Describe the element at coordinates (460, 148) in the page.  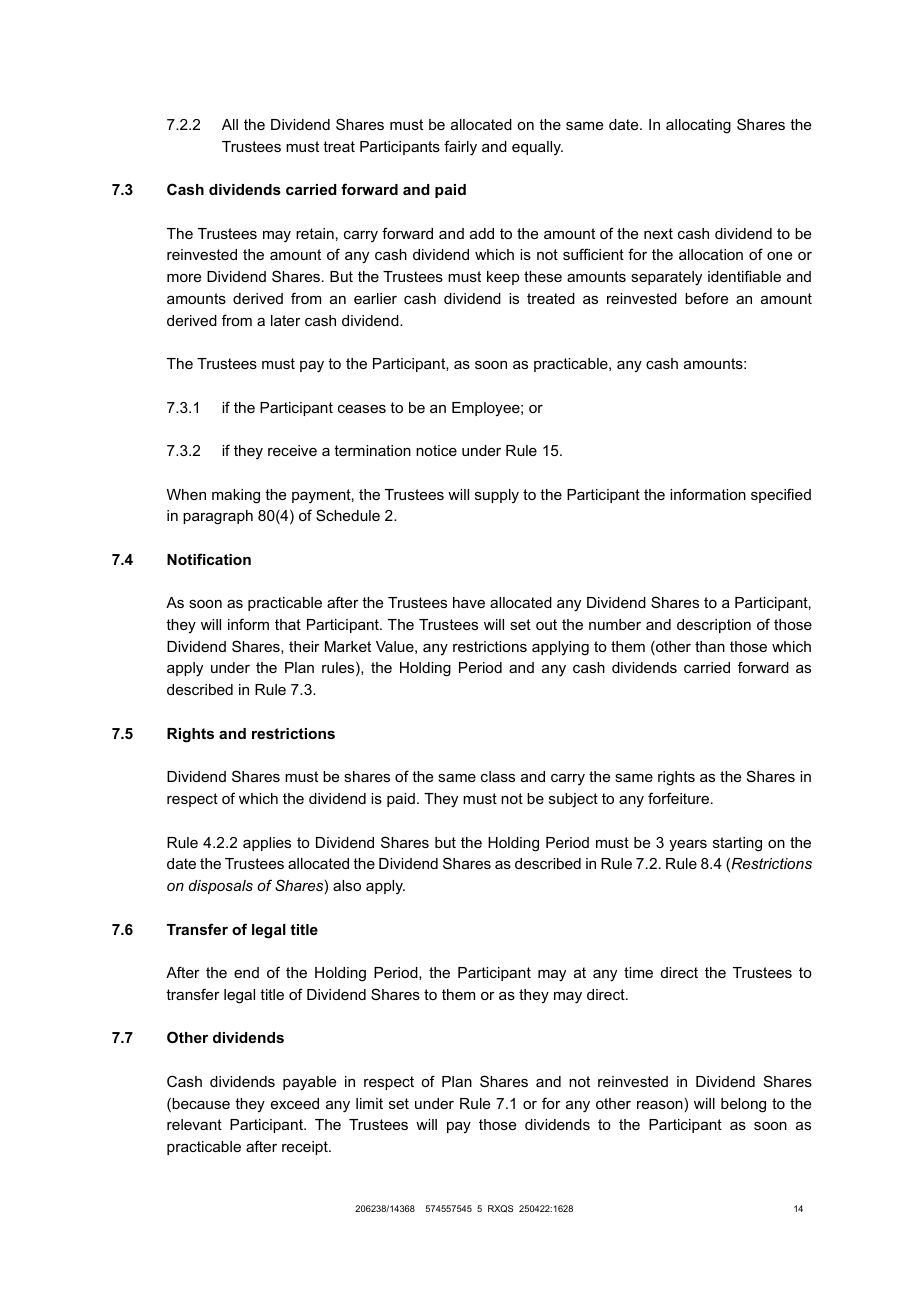
I see `fairly` at that location.
